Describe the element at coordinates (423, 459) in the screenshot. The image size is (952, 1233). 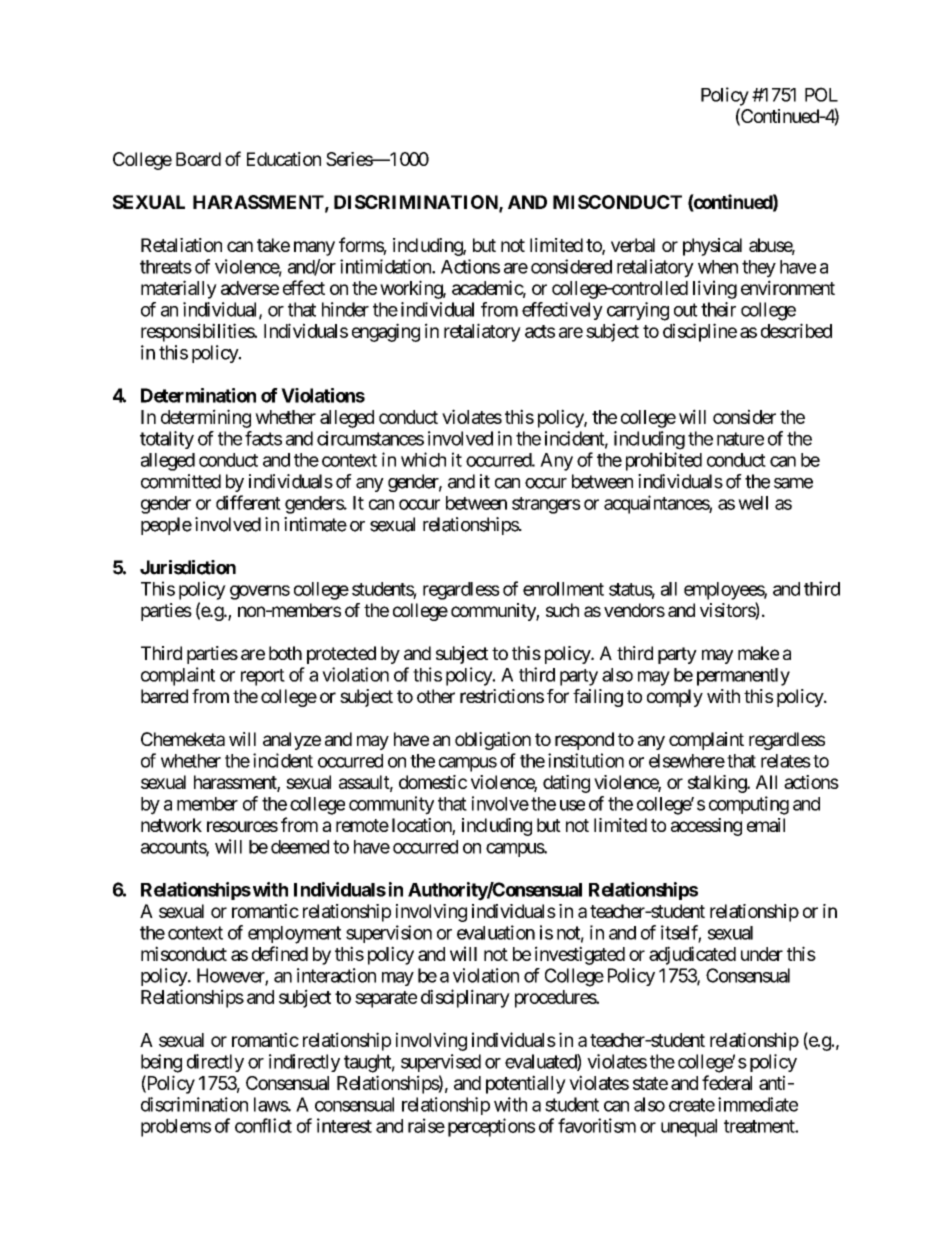
I see `which` at that location.
